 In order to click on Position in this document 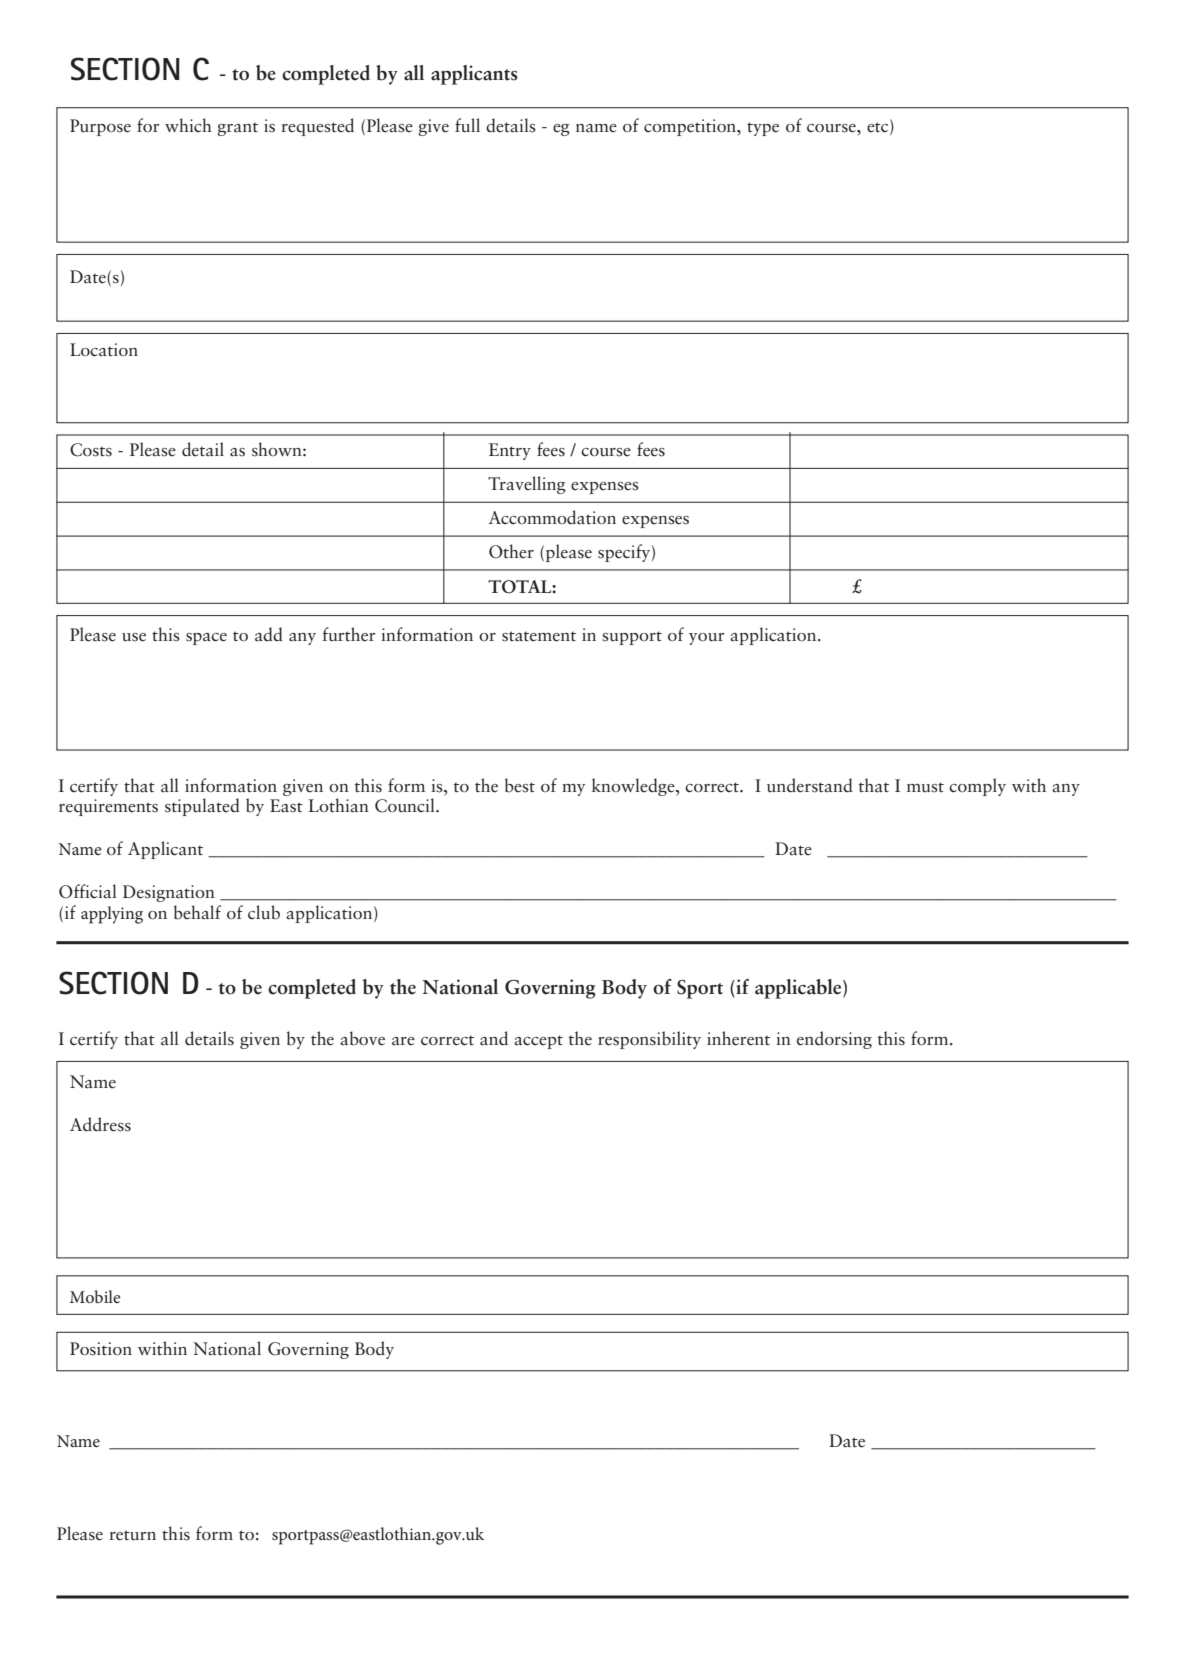, I will do `click(101, 1349)`.
